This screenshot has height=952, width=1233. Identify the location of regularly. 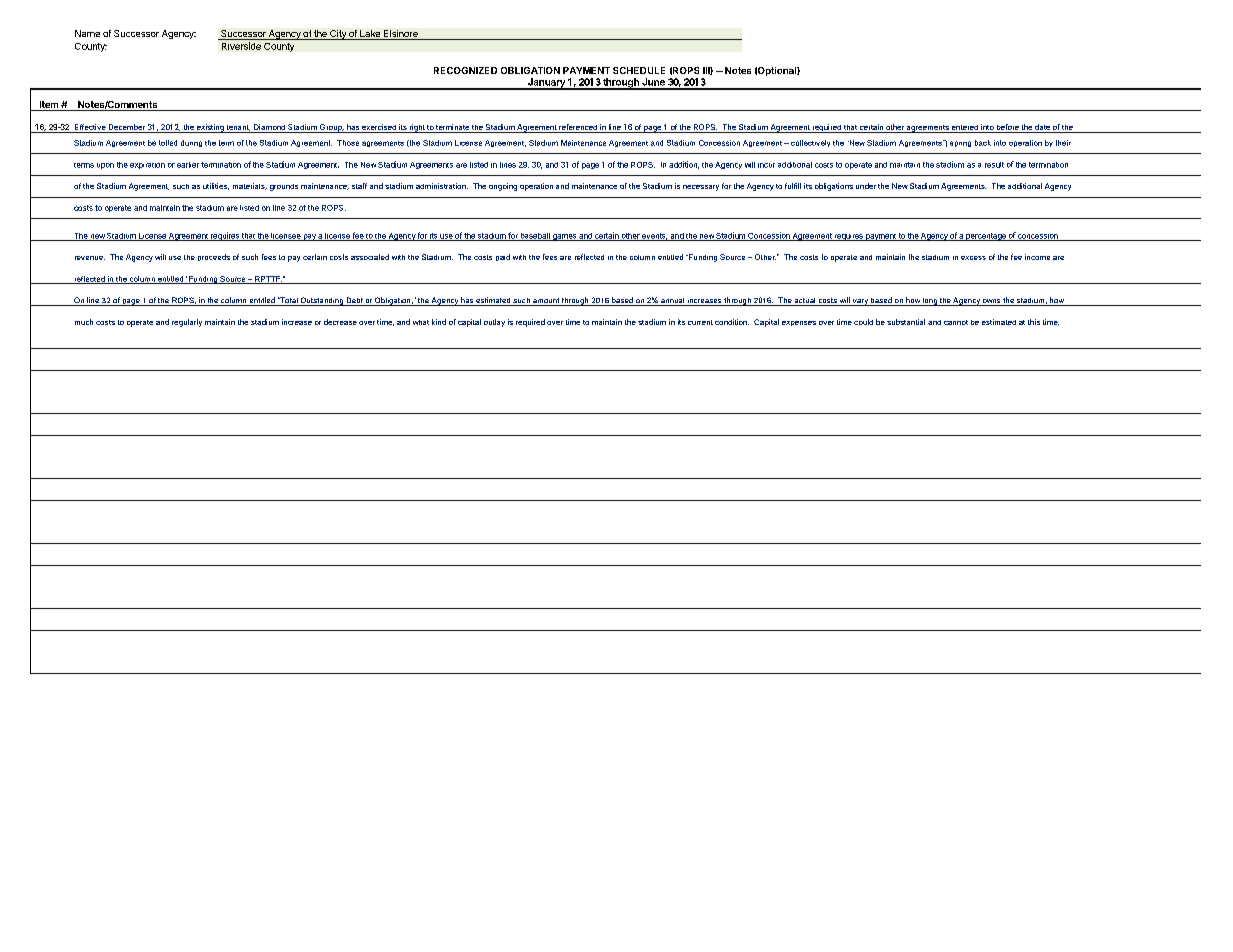
(187, 323).
